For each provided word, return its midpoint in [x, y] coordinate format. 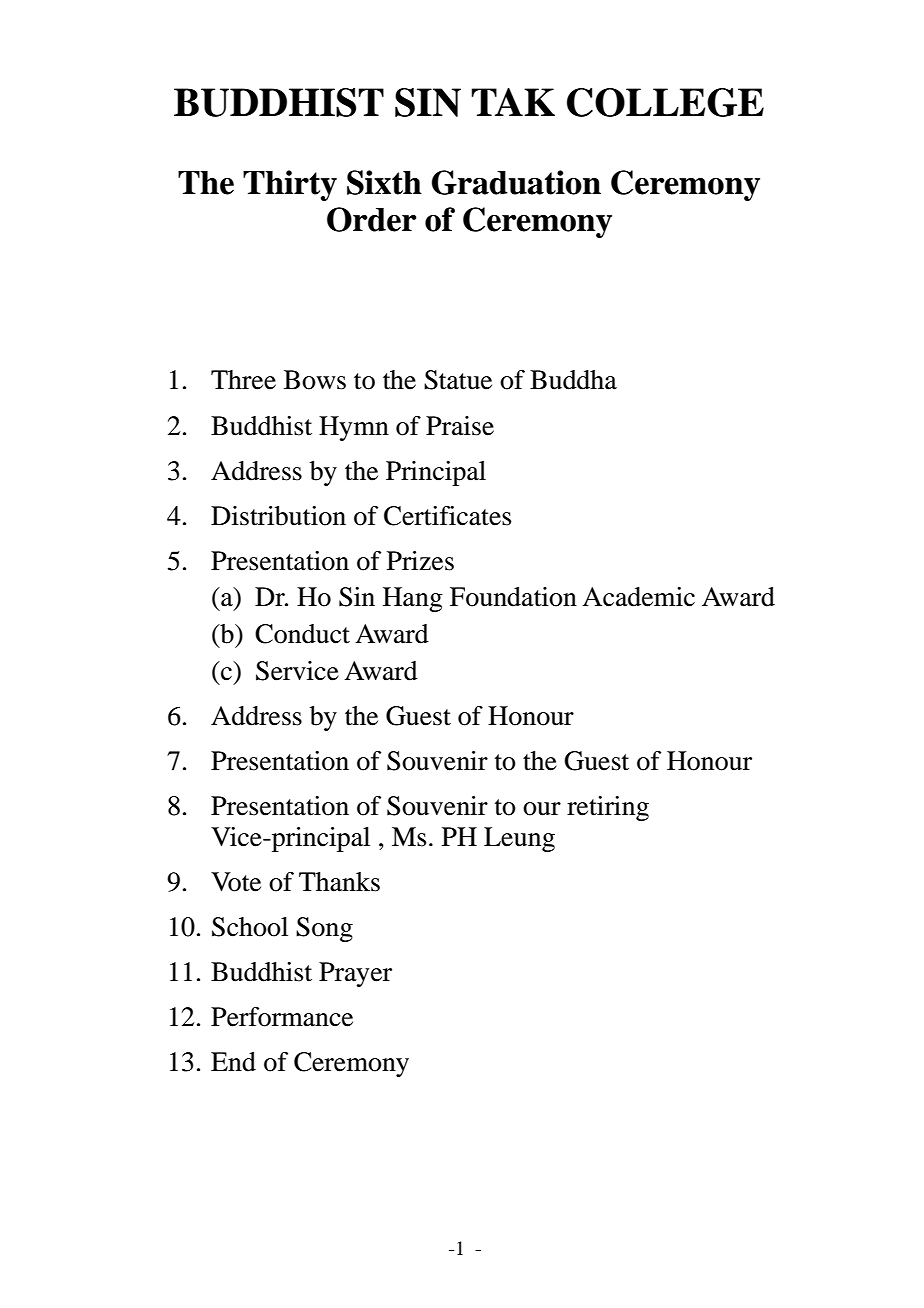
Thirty [290, 185]
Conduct [302, 634]
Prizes [420, 561]
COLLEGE [665, 102]
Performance [282, 1017]
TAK [513, 102]
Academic [638, 597]
